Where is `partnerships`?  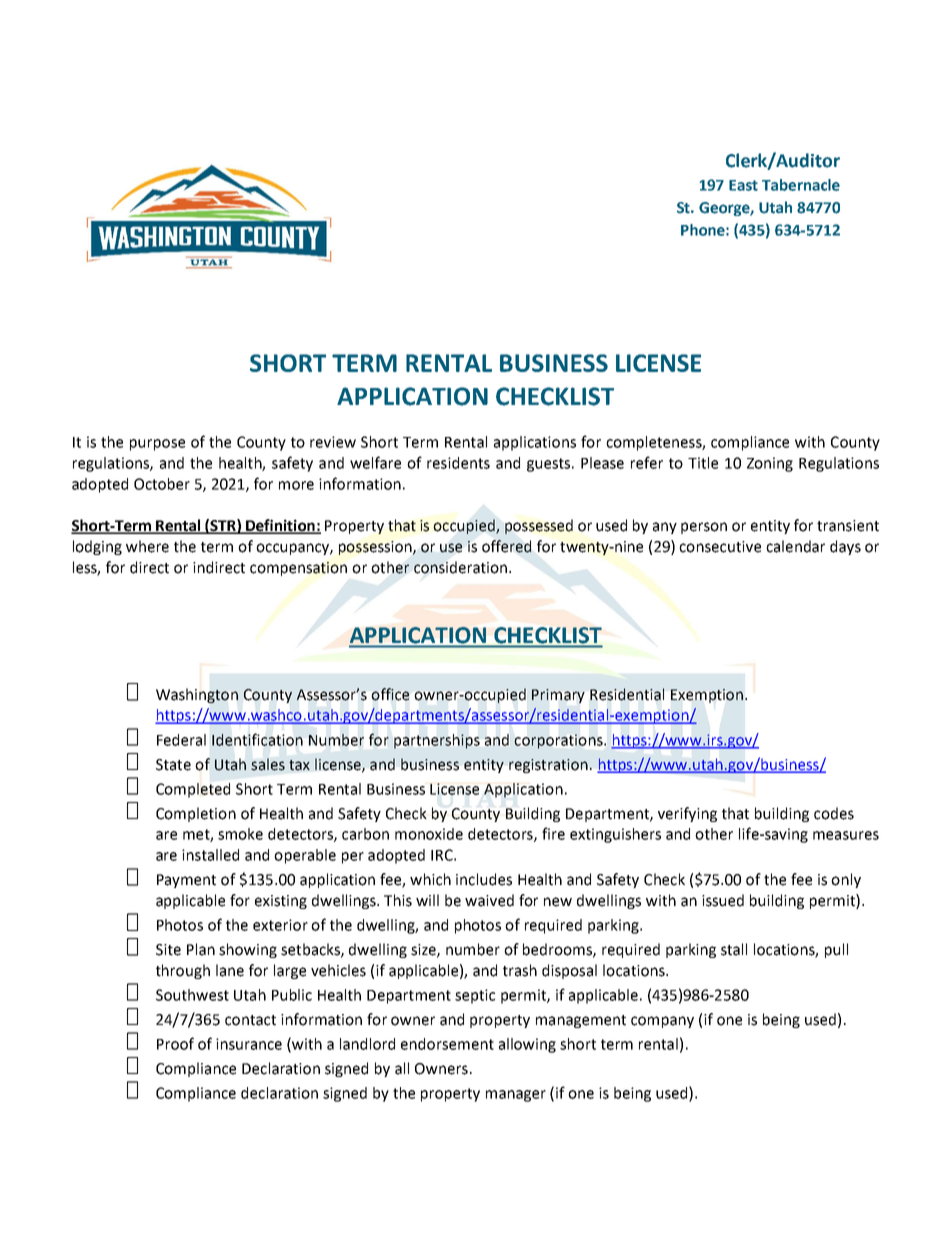
partnerships is located at coordinates (437, 741).
